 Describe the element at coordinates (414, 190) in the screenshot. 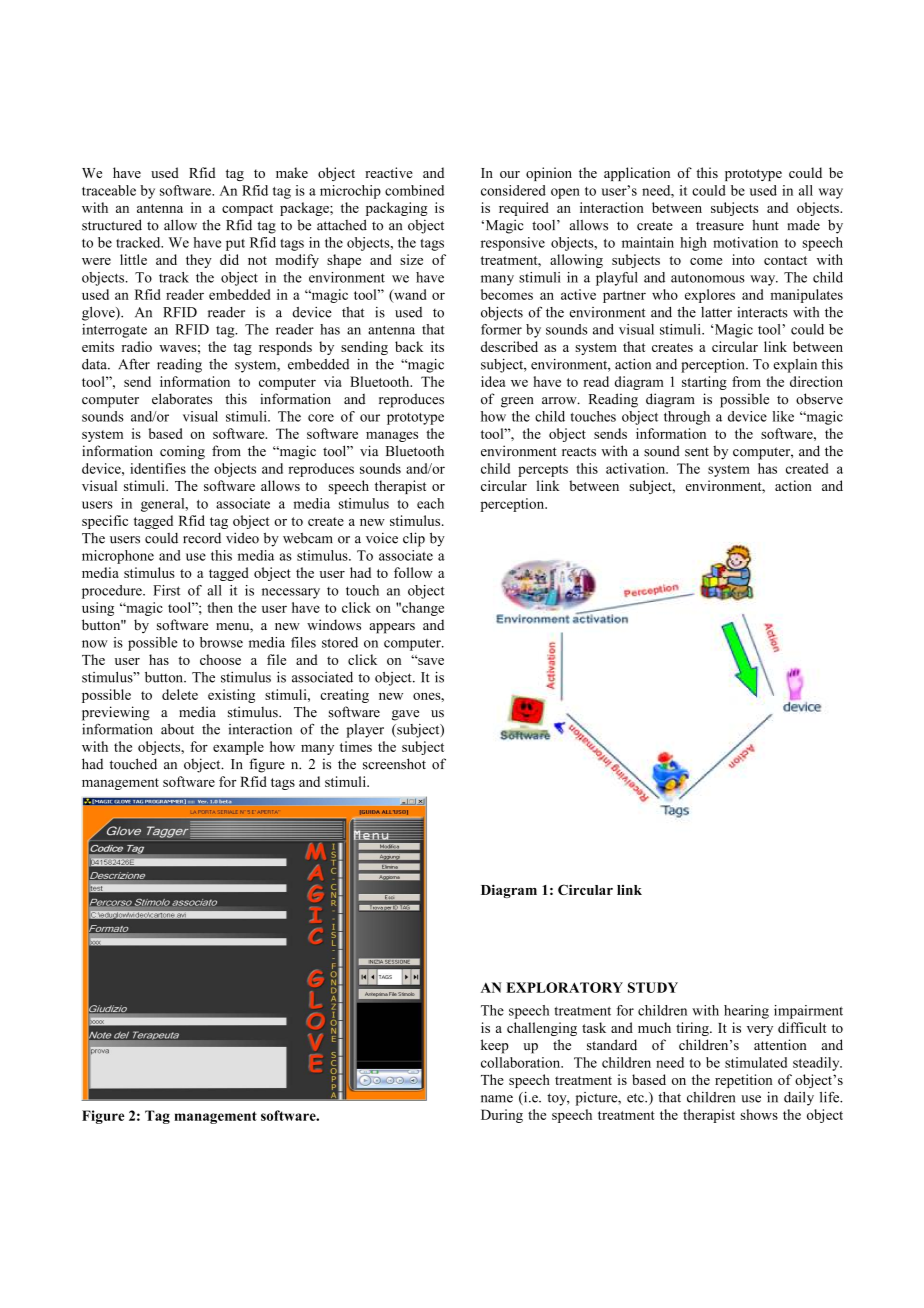

I see `combined` at that location.
